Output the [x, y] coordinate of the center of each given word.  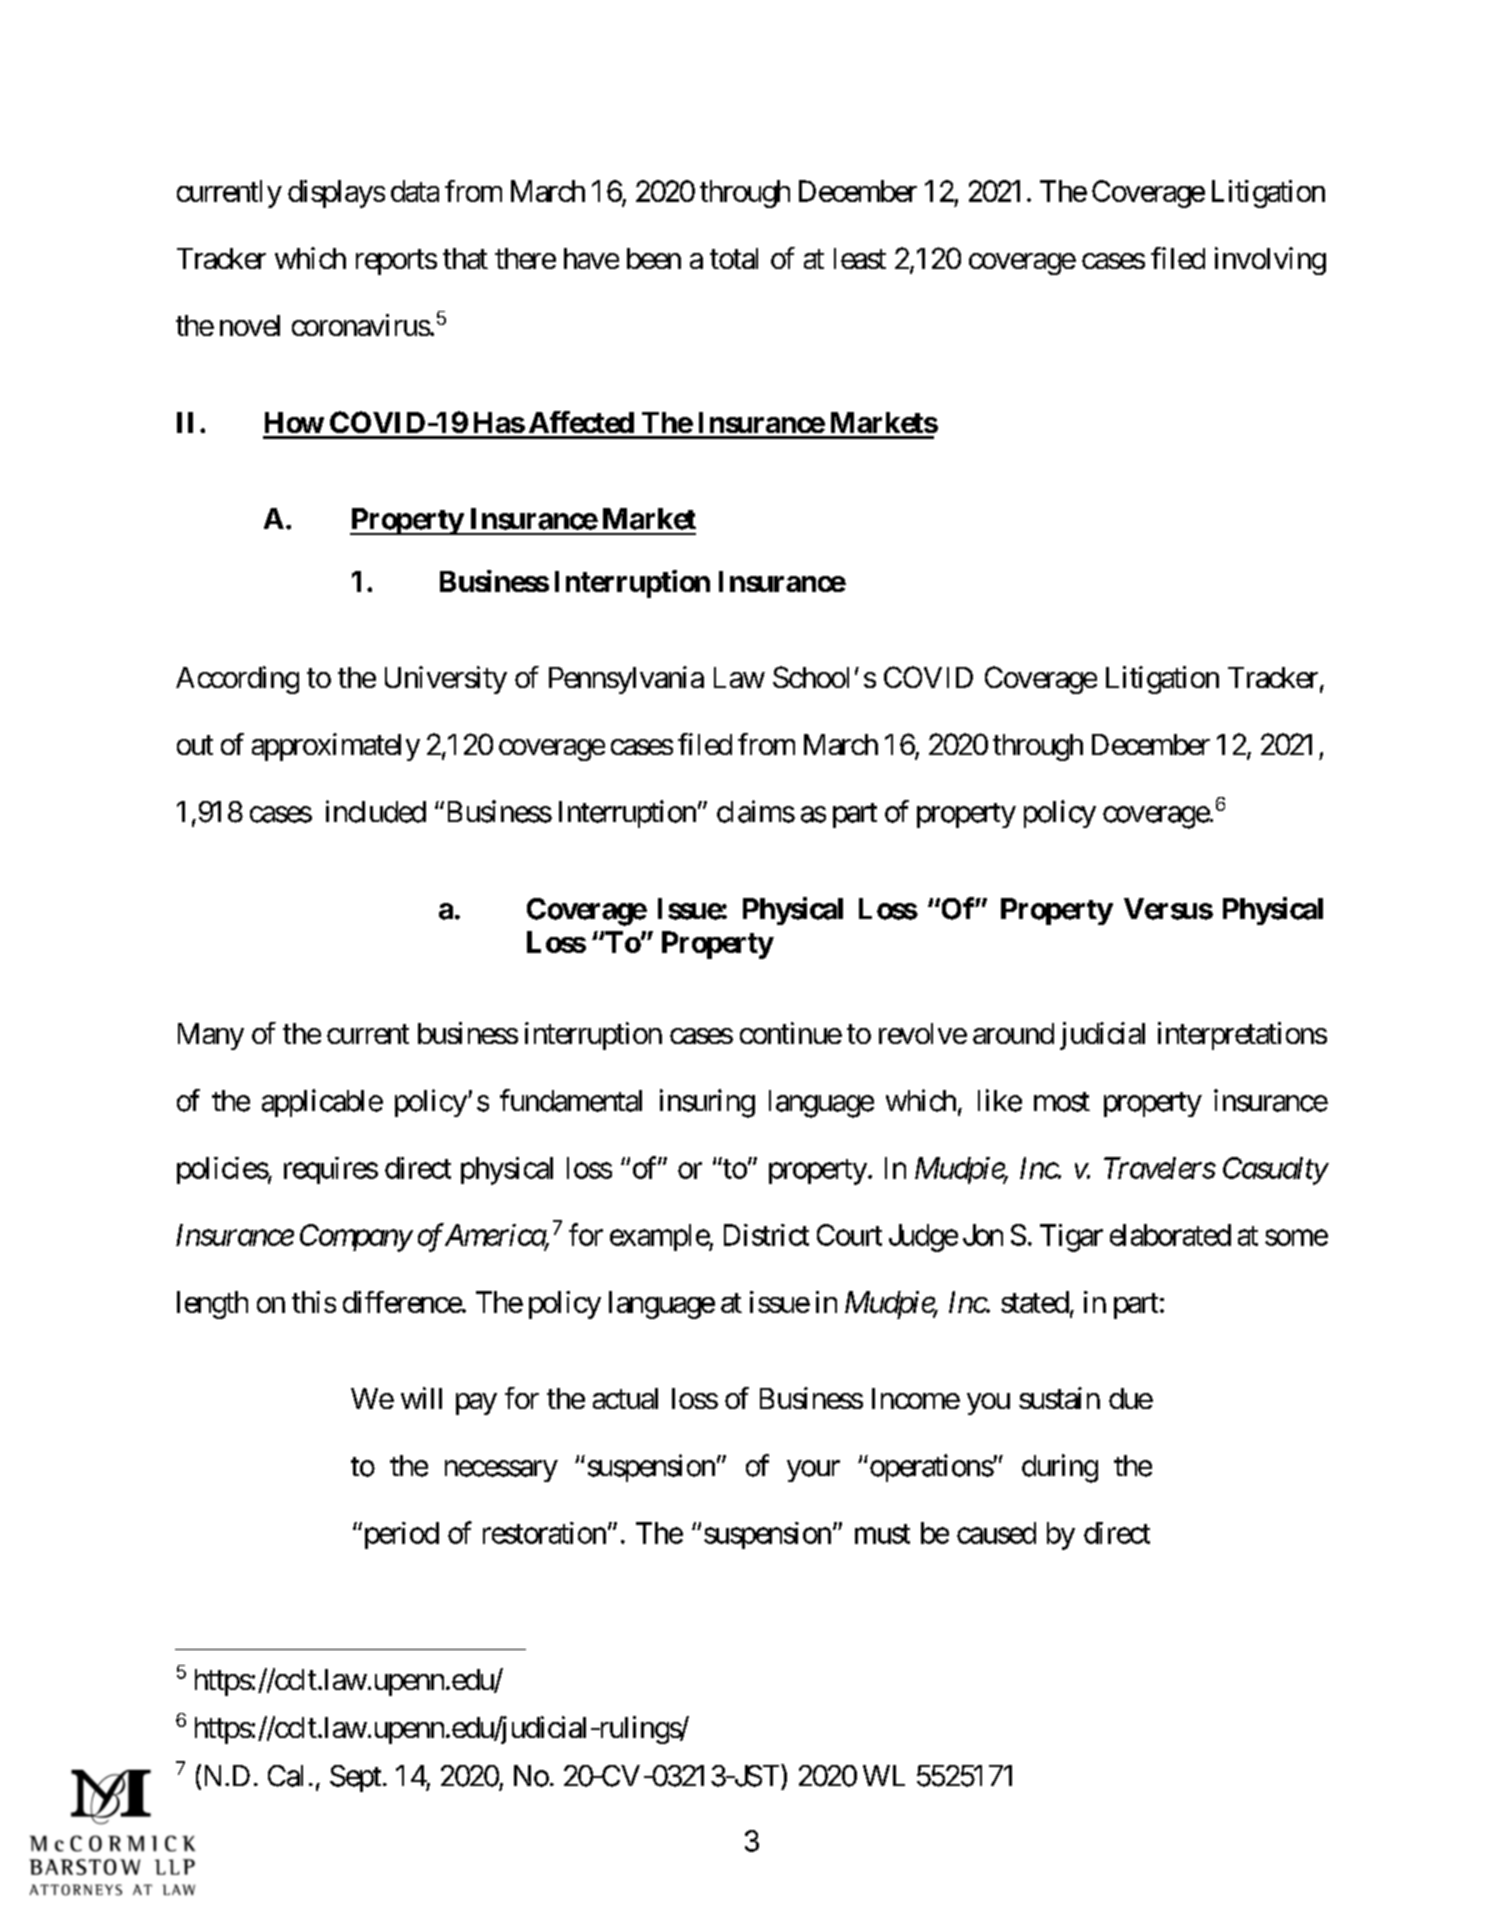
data [415, 191]
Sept [355, 1778]
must [882, 1534]
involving [1270, 261]
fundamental [571, 1100]
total [734, 258]
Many [211, 1036]
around [1013, 1033]
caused [996, 1533]
